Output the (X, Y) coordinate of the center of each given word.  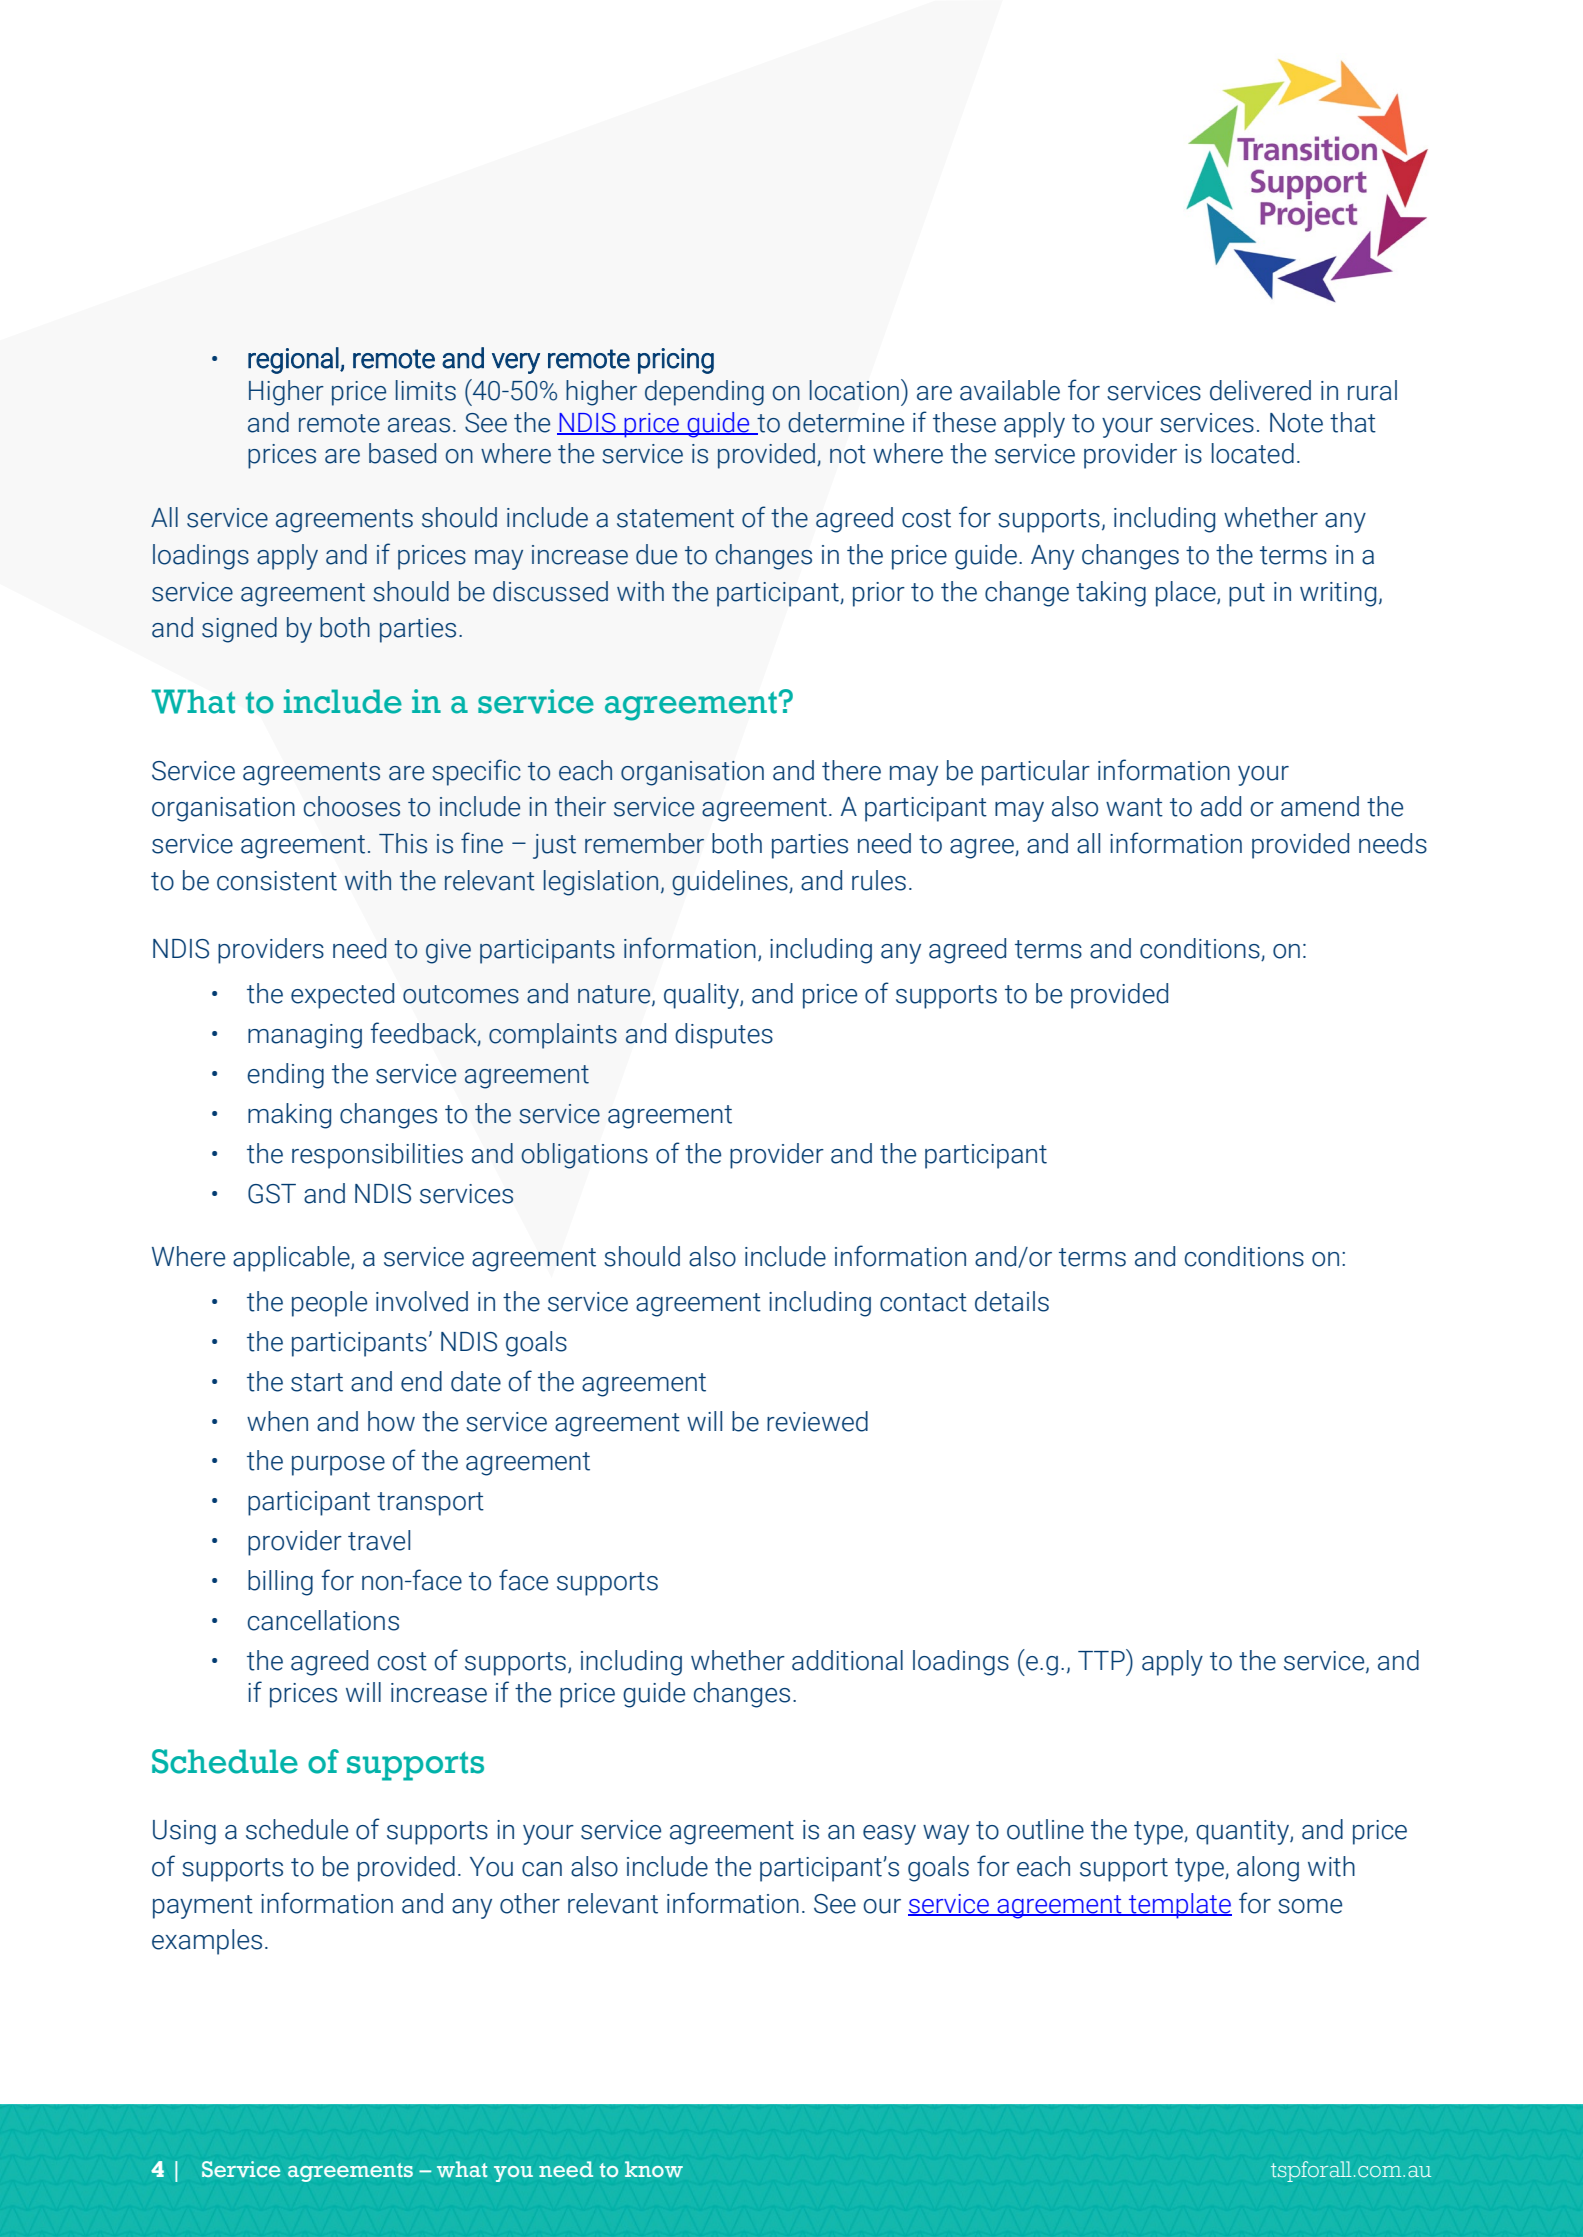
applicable (292, 1259)
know (654, 2169)
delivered (1260, 390)
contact (923, 1302)
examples (207, 1942)
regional (293, 360)
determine (846, 422)
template (1179, 1906)
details (1012, 1301)
